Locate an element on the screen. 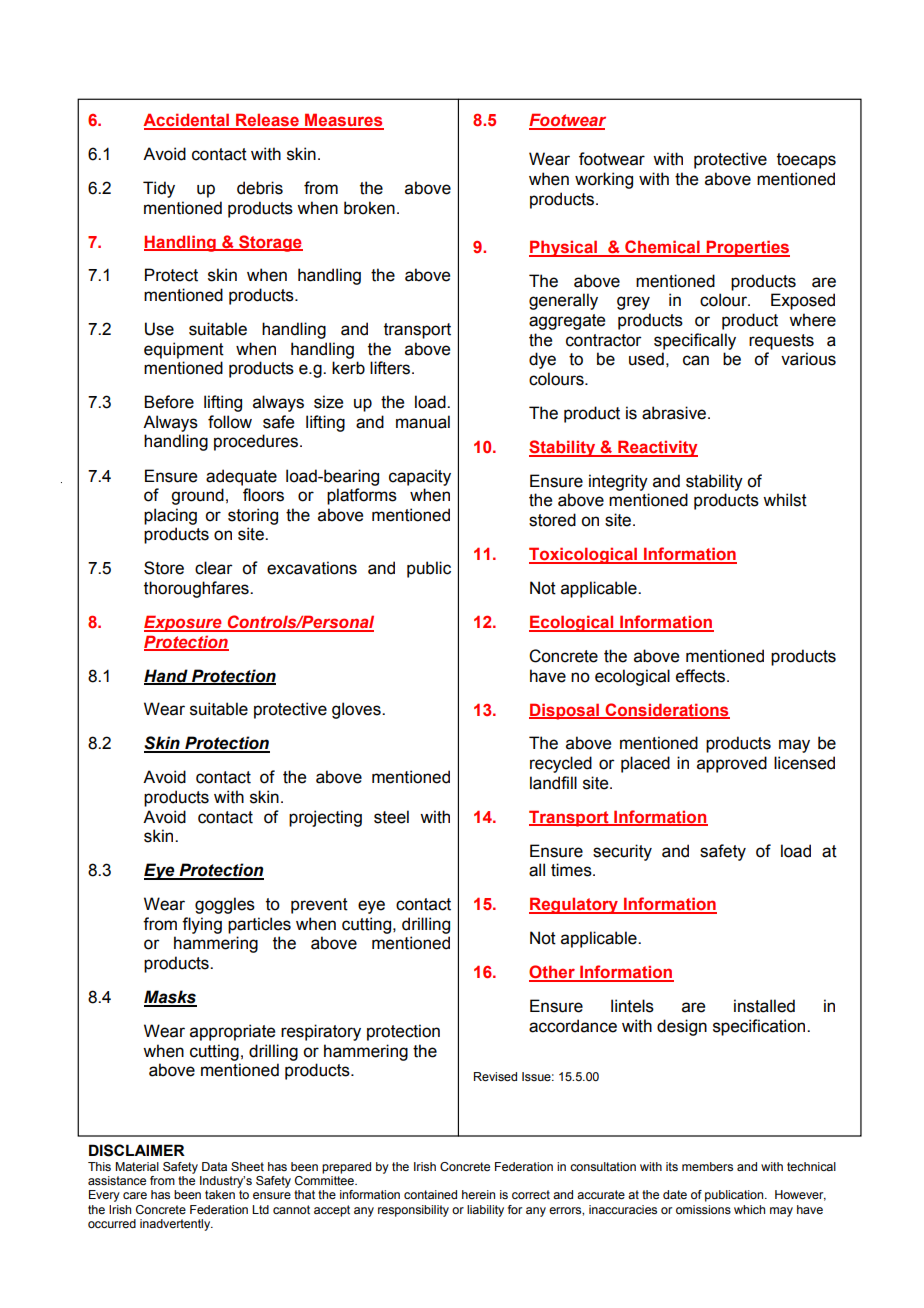  Exposure is located at coordinates (184, 623).
